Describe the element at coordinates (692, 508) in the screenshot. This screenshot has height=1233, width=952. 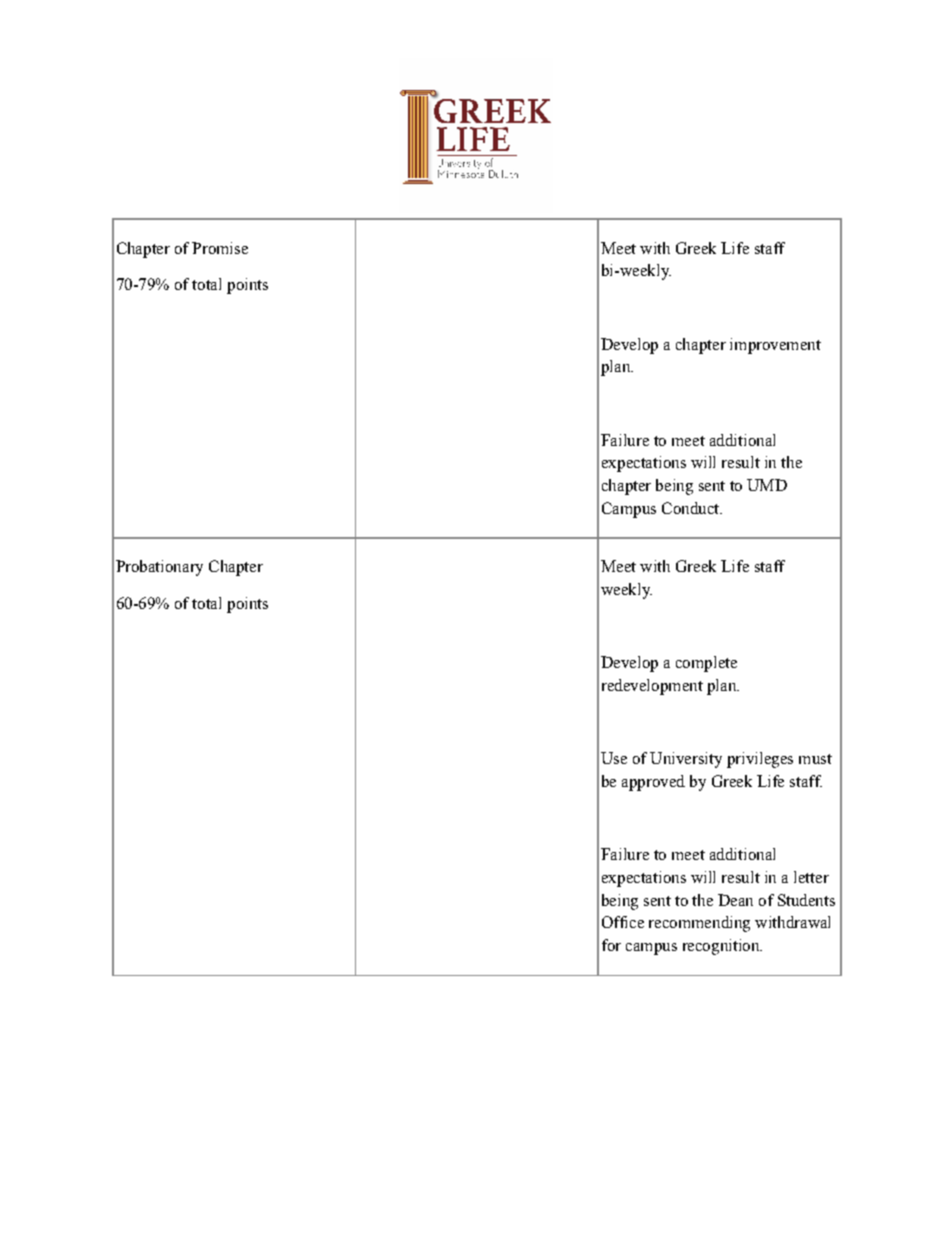
I see `Conduct` at that location.
